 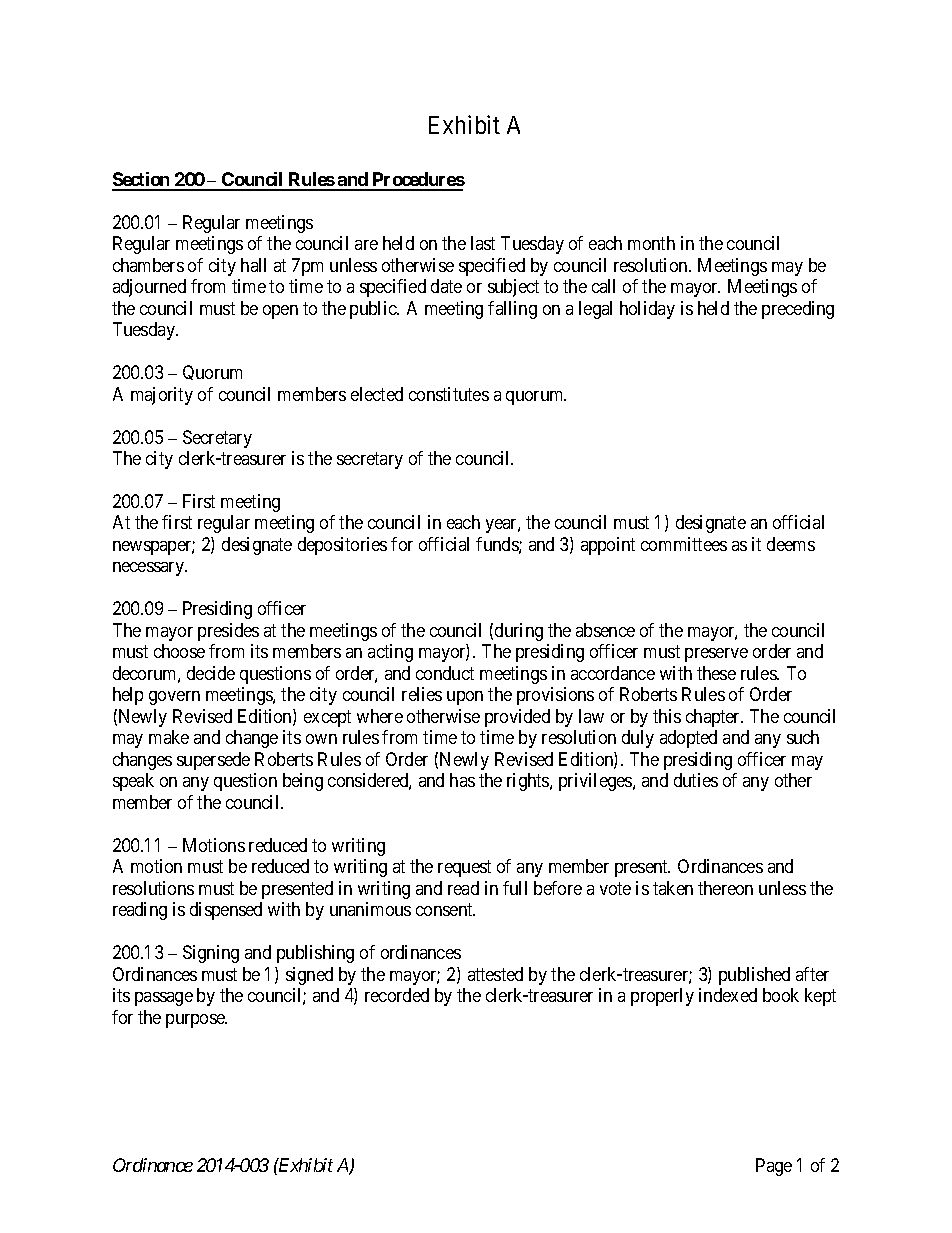 What do you see at coordinates (754, 976) in the screenshot?
I see `published` at bounding box center [754, 976].
